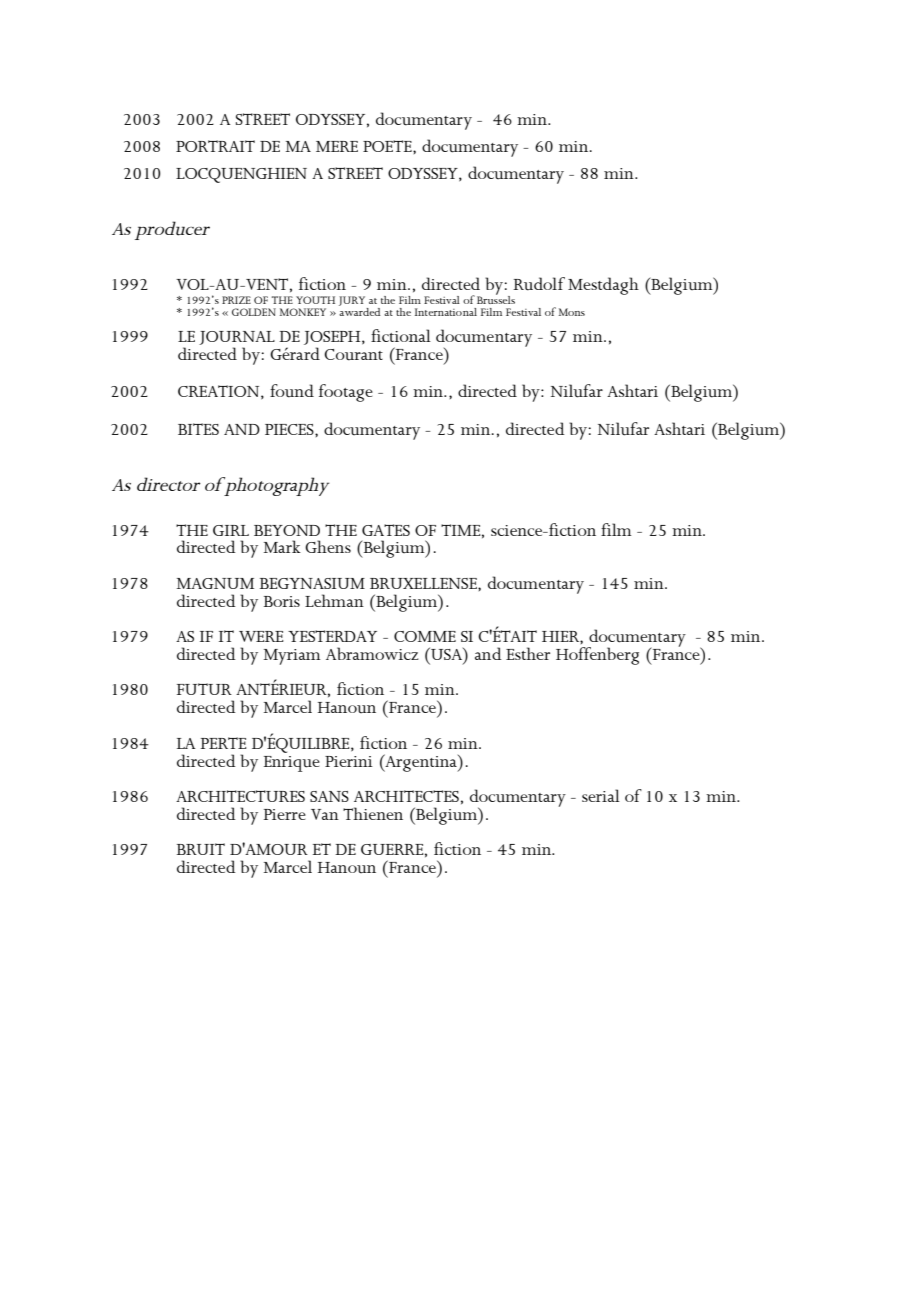 Image resolution: width=924 pixels, height=1308 pixels. Describe the element at coordinates (292, 657) in the screenshot. I see `Myriam` at that location.
